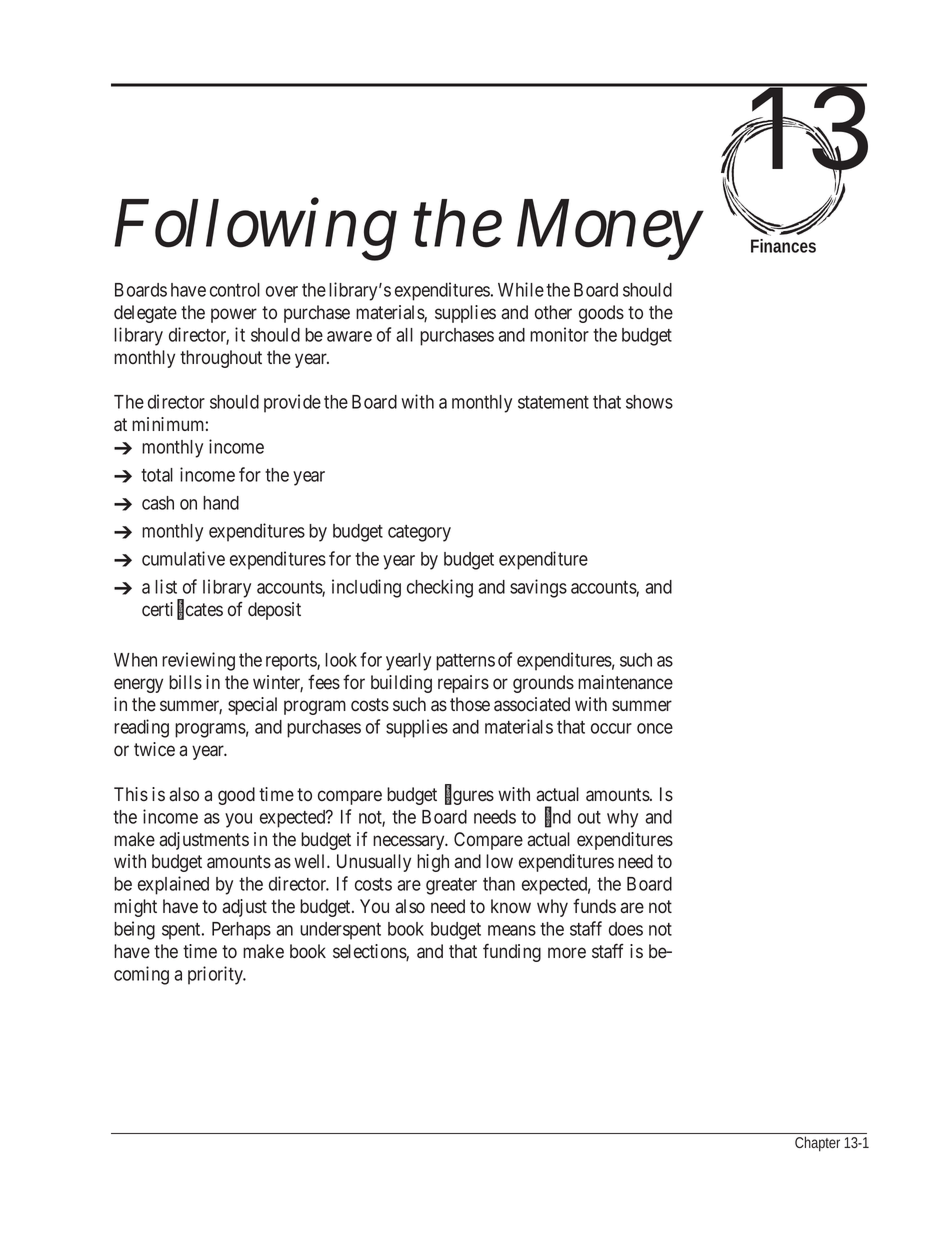  I want to click on once, so click(655, 728).
